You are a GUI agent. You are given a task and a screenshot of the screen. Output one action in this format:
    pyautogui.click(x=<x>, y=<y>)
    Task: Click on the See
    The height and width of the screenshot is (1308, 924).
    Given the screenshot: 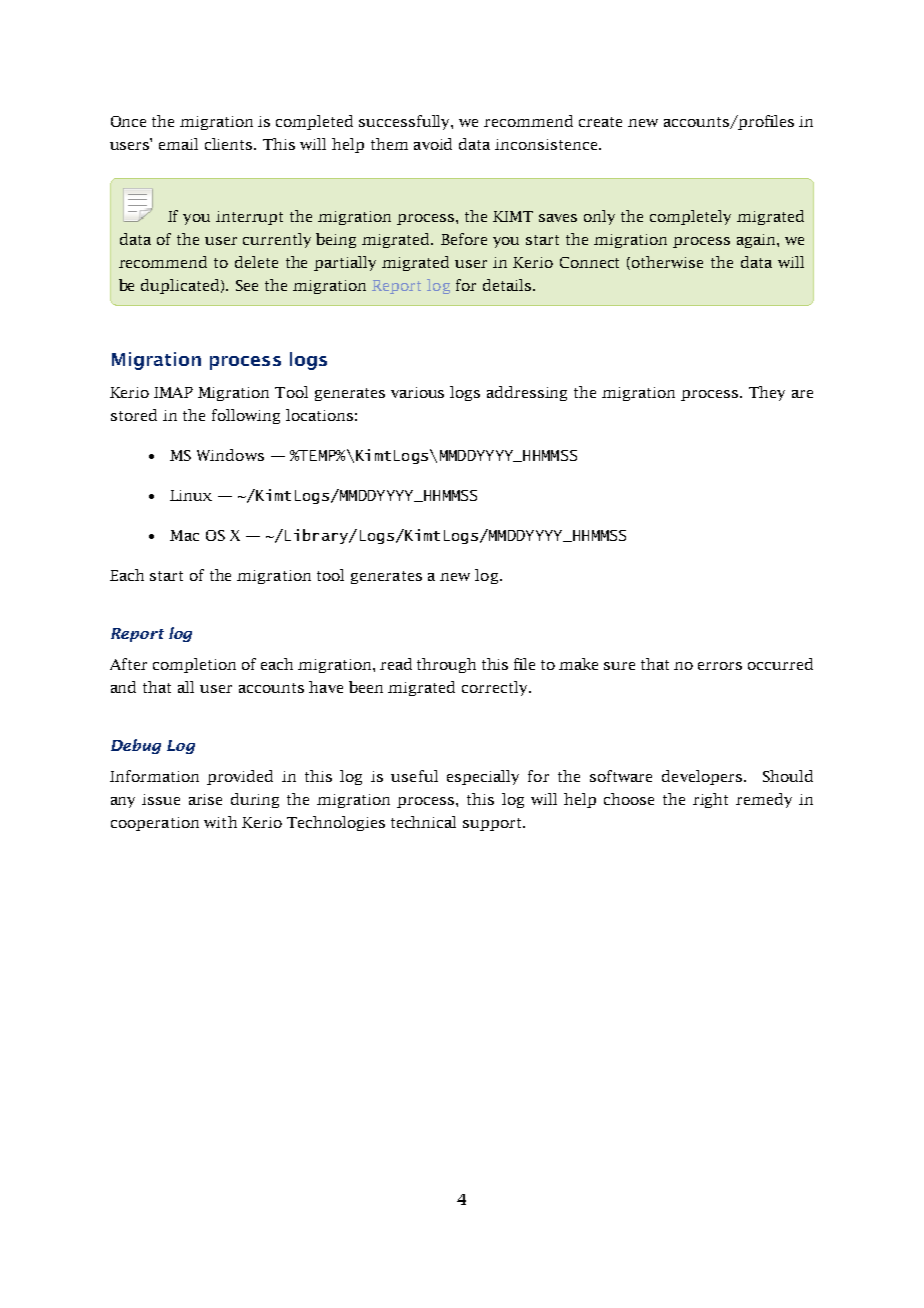 What is the action you would take?
    pyautogui.click(x=247, y=285)
